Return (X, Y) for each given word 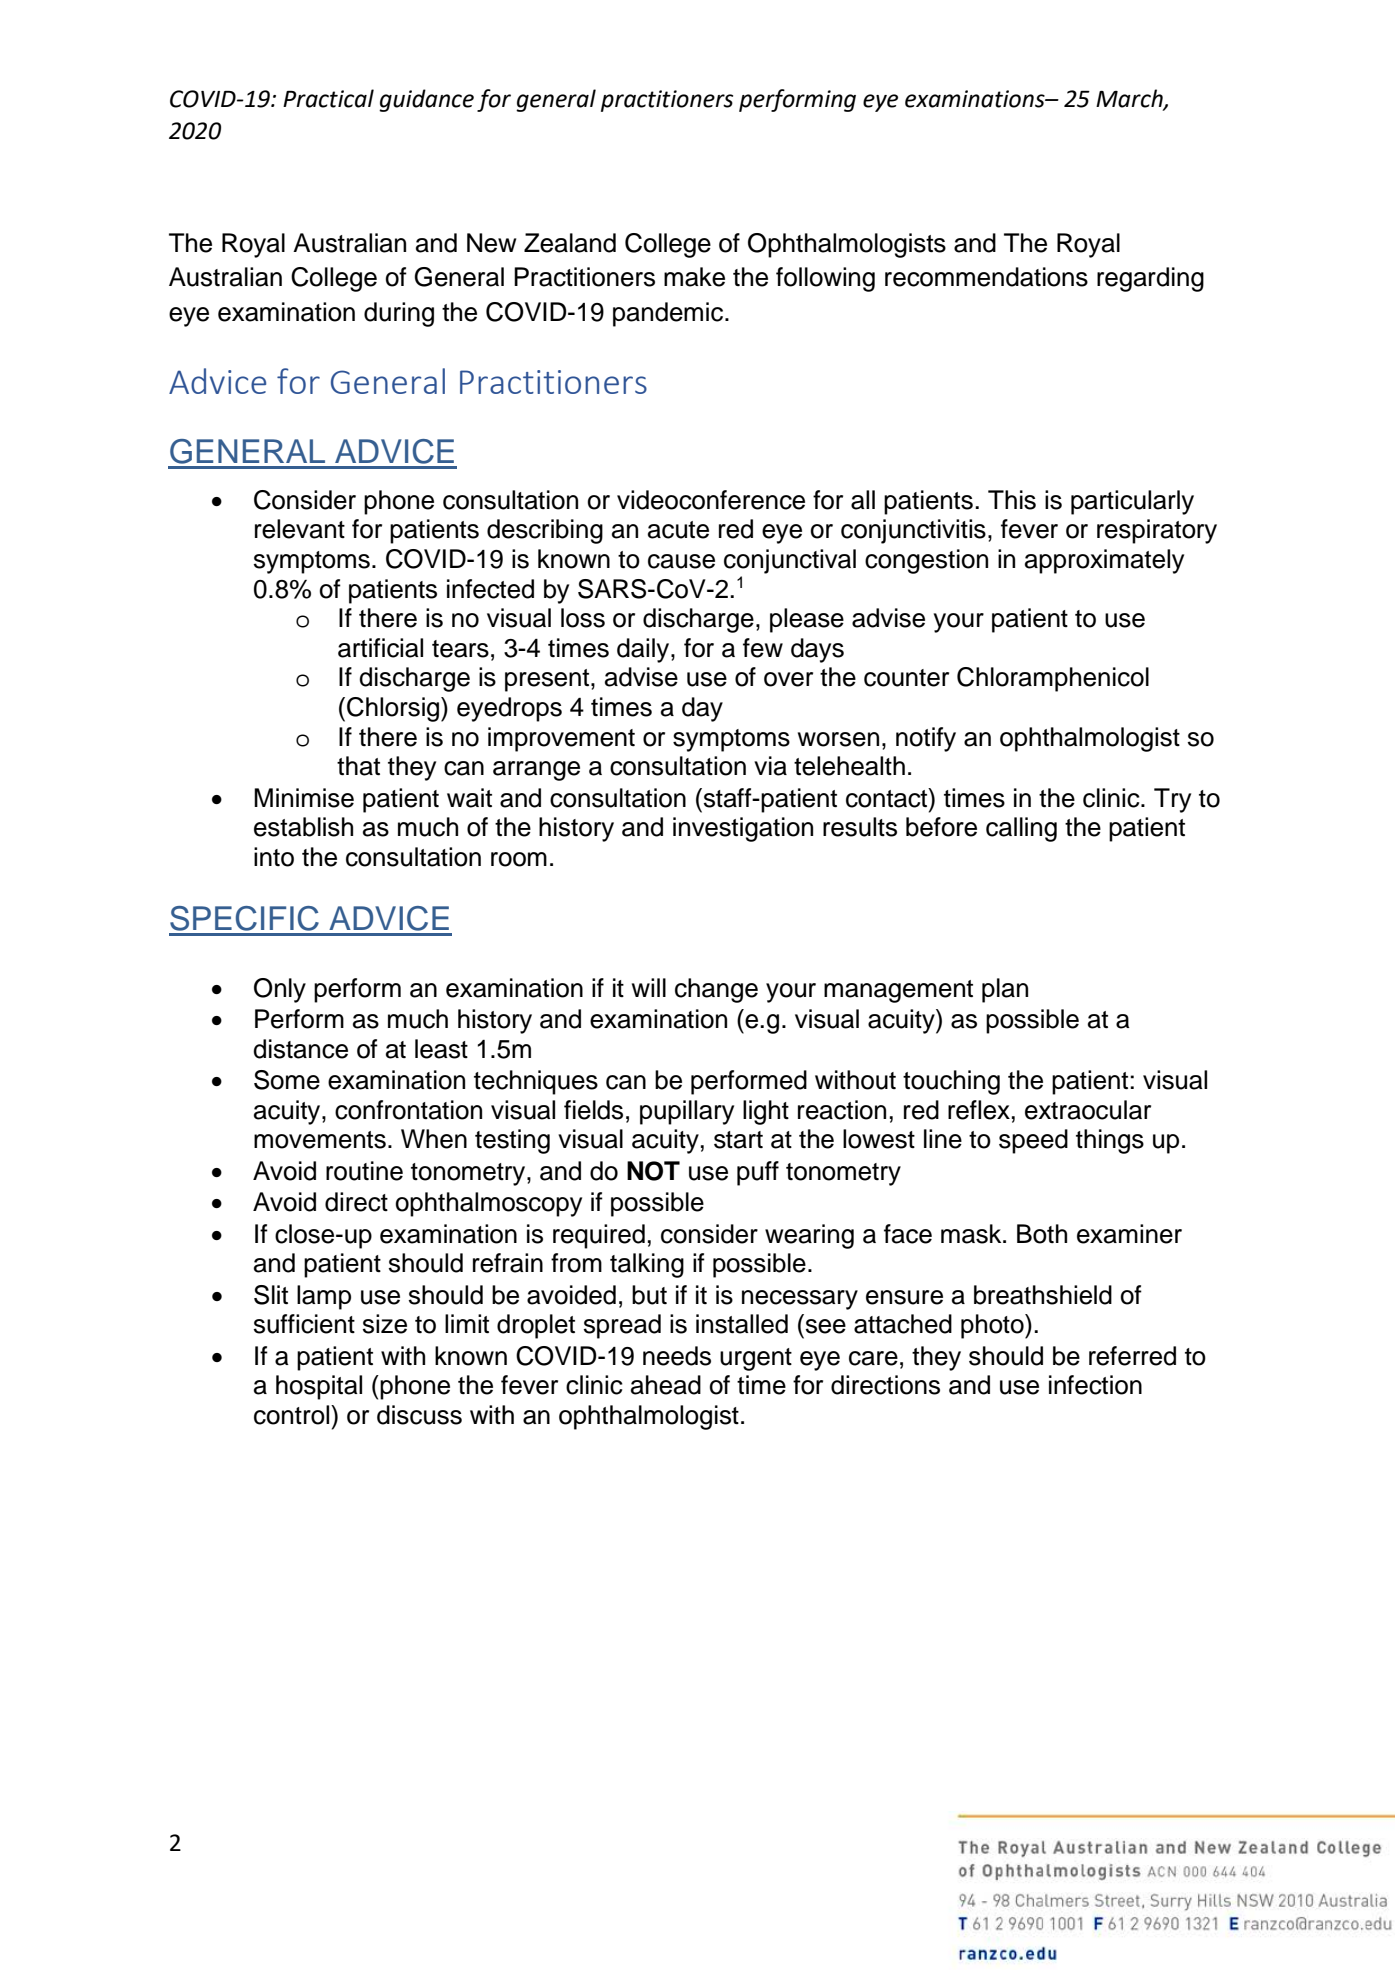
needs (677, 1356)
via (770, 766)
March (1130, 99)
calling (1021, 829)
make (694, 277)
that (358, 766)
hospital (319, 1387)
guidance (426, 100)
